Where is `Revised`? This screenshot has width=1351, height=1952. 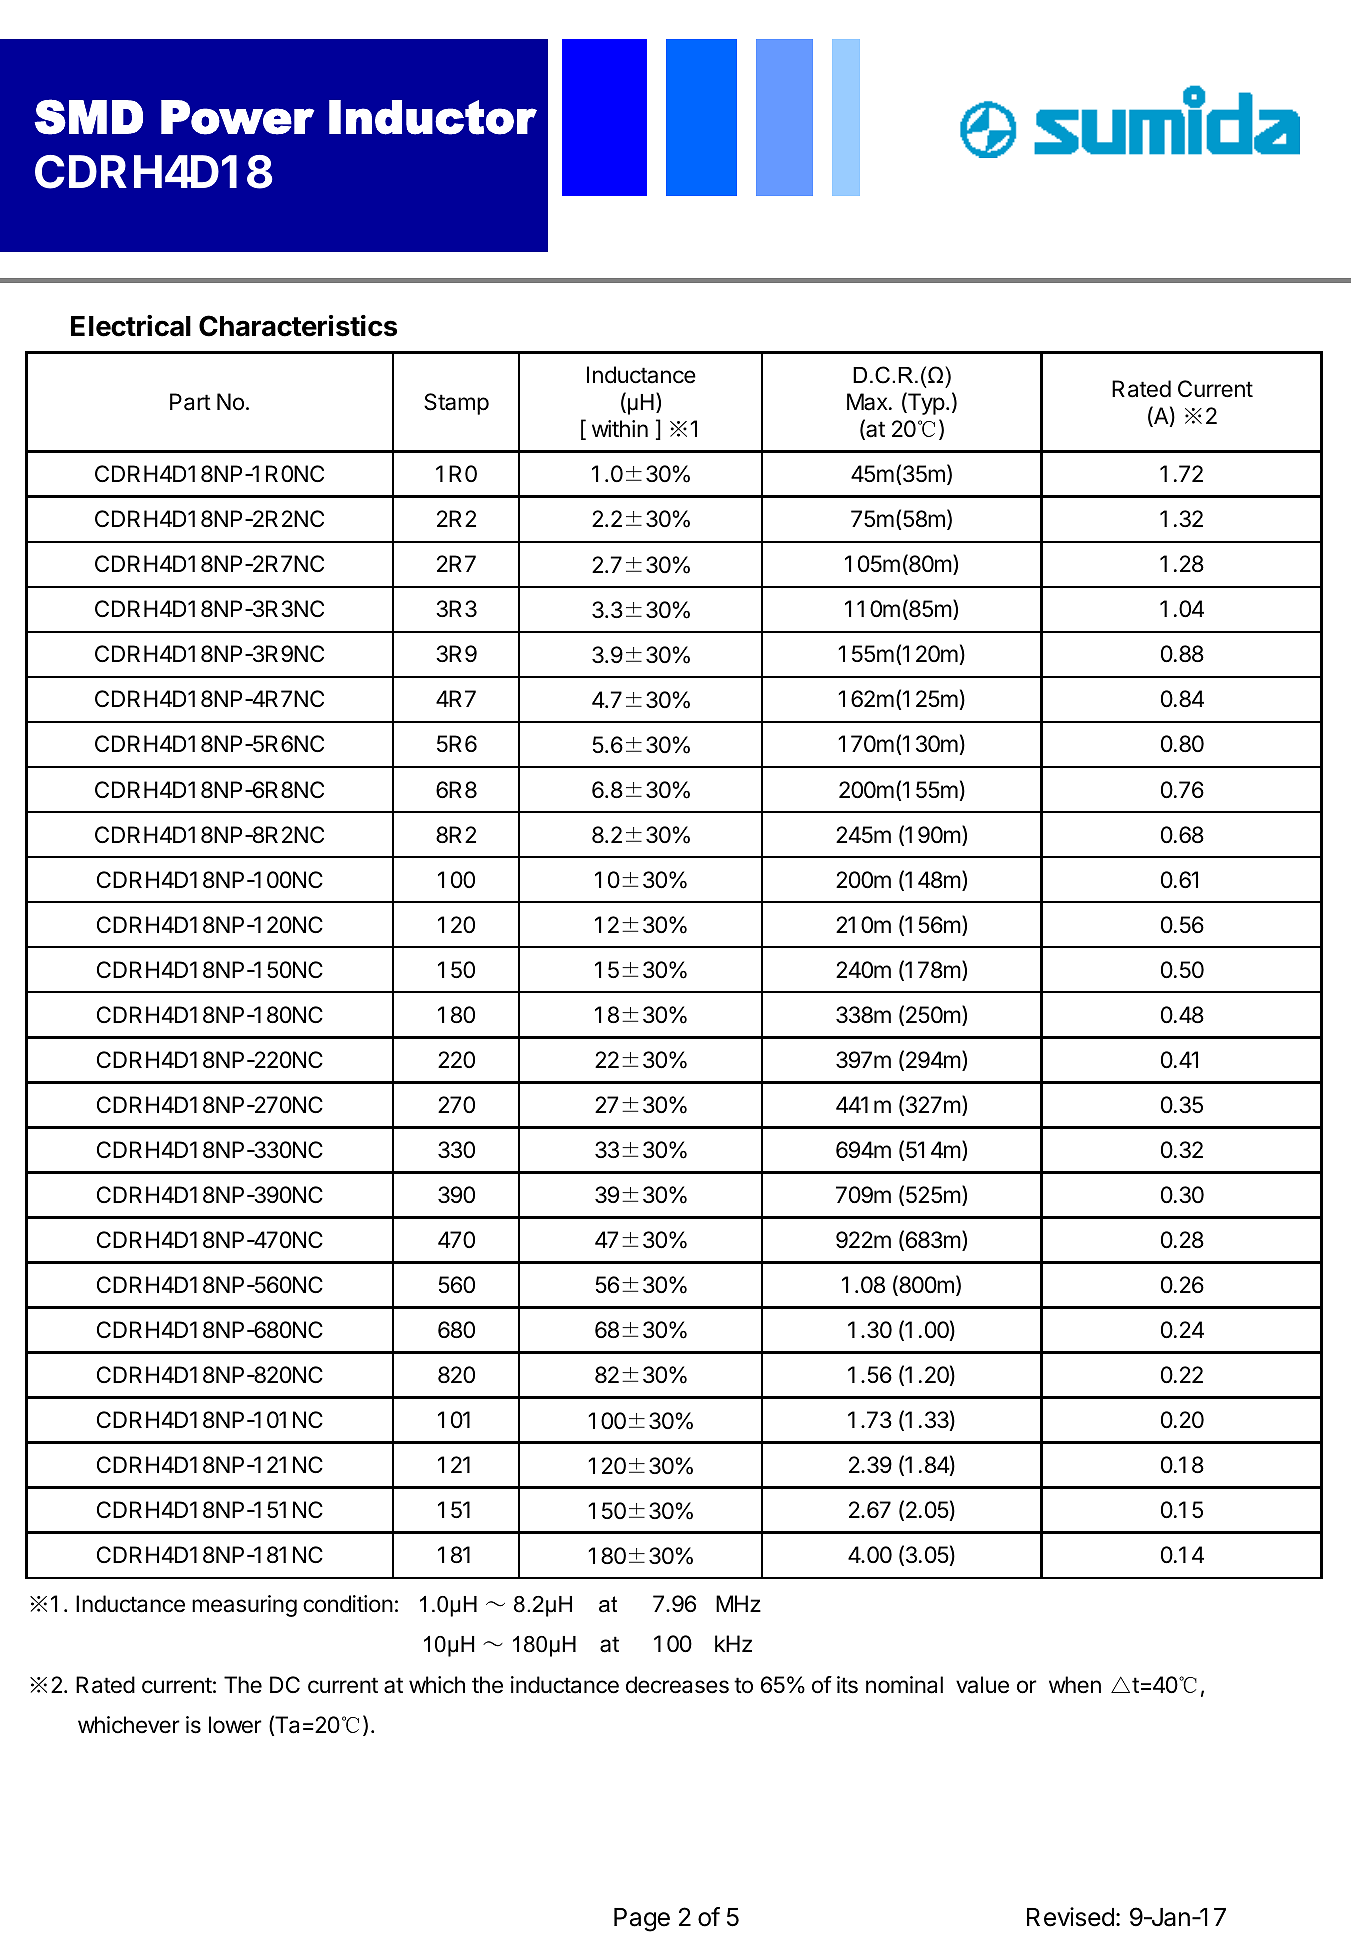 Revised is located at coordinates (1070, 1917).
